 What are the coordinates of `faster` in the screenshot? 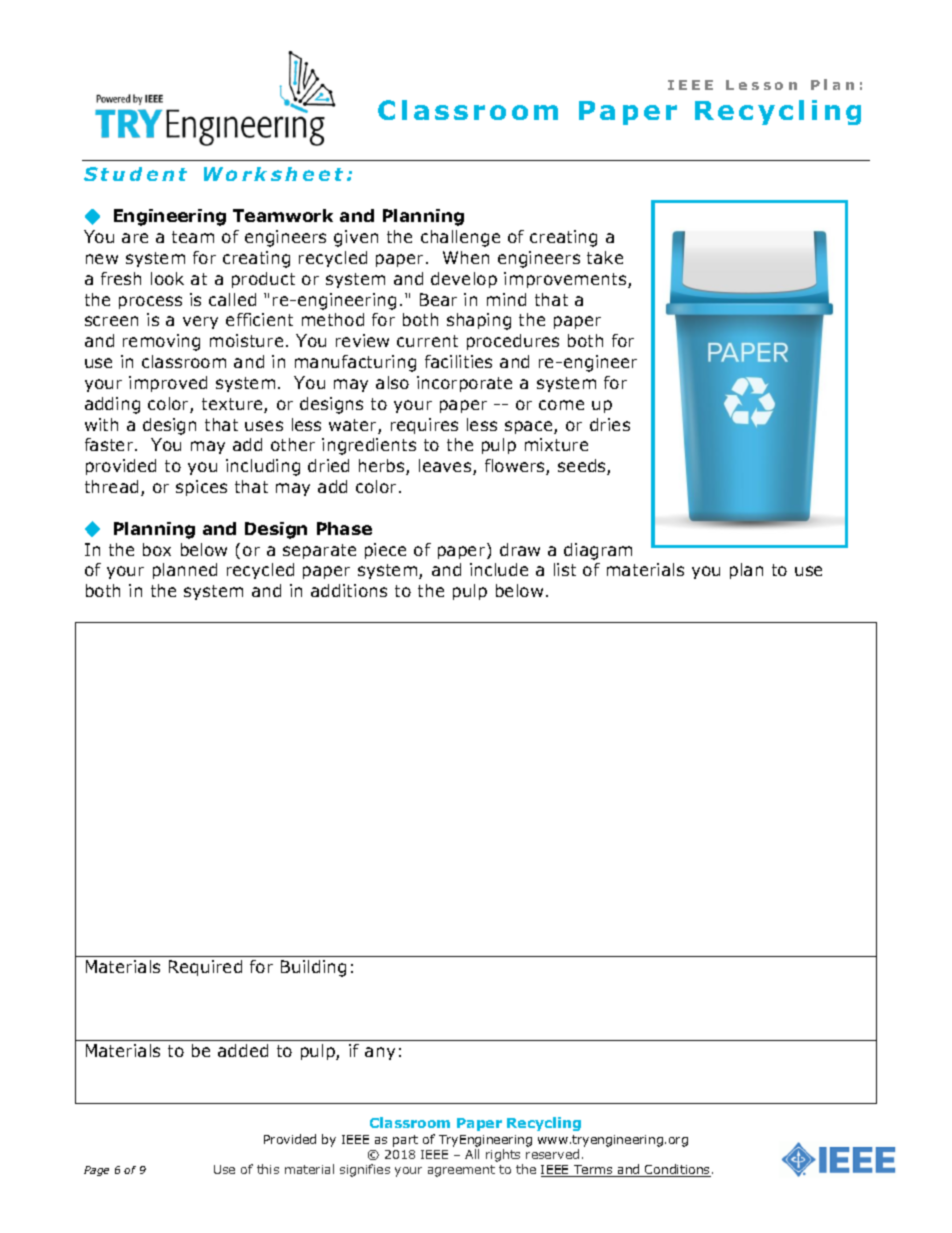 It's located at (110, 444).
